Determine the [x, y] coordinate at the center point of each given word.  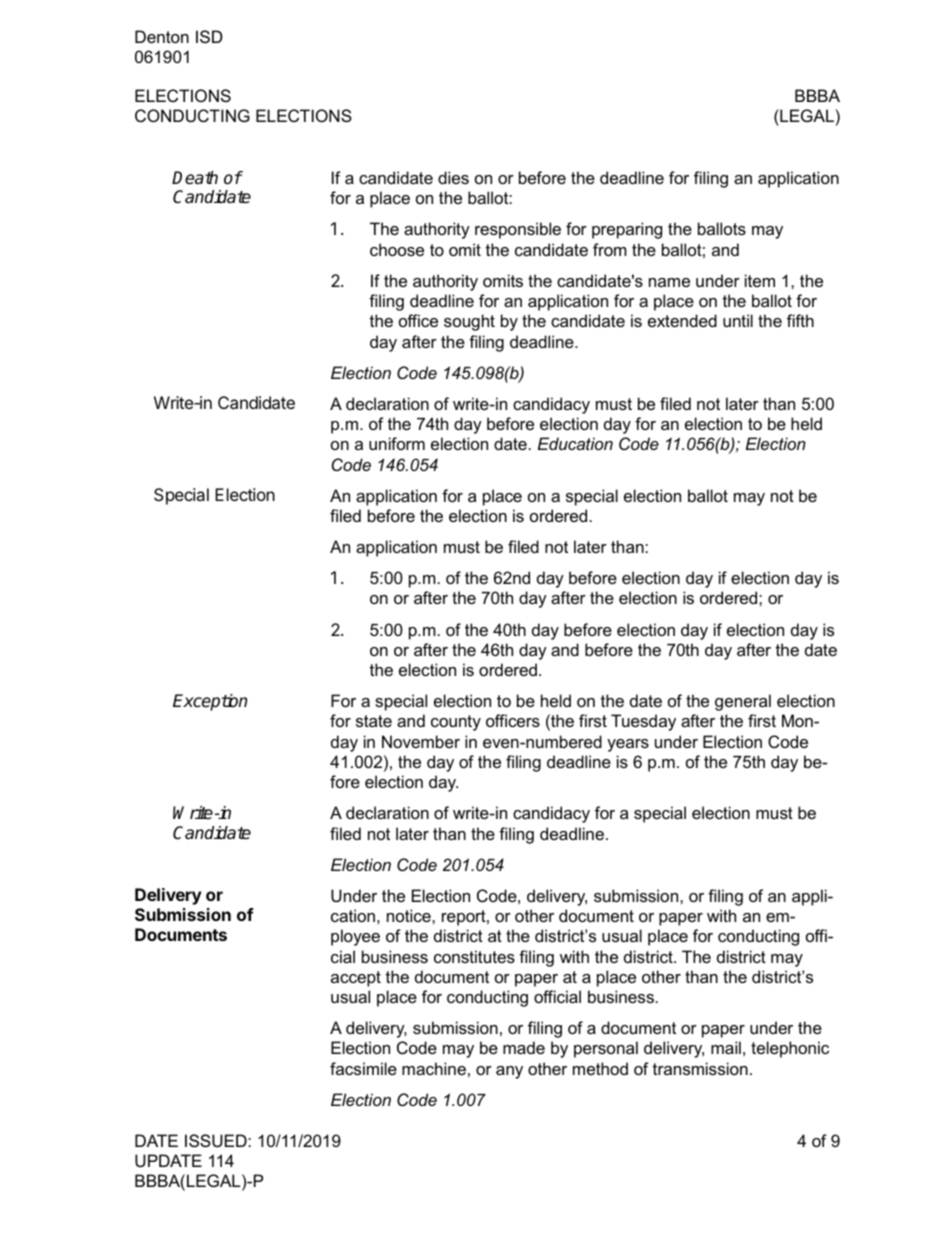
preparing [627, 230]
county [456, 723]
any [509, 1072]
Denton [162, 36]
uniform [397, 443]
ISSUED [217, 1140]
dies [453, 177]
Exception [210, 702]
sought [469, 322]
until [738, 320]
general [743, 702]
